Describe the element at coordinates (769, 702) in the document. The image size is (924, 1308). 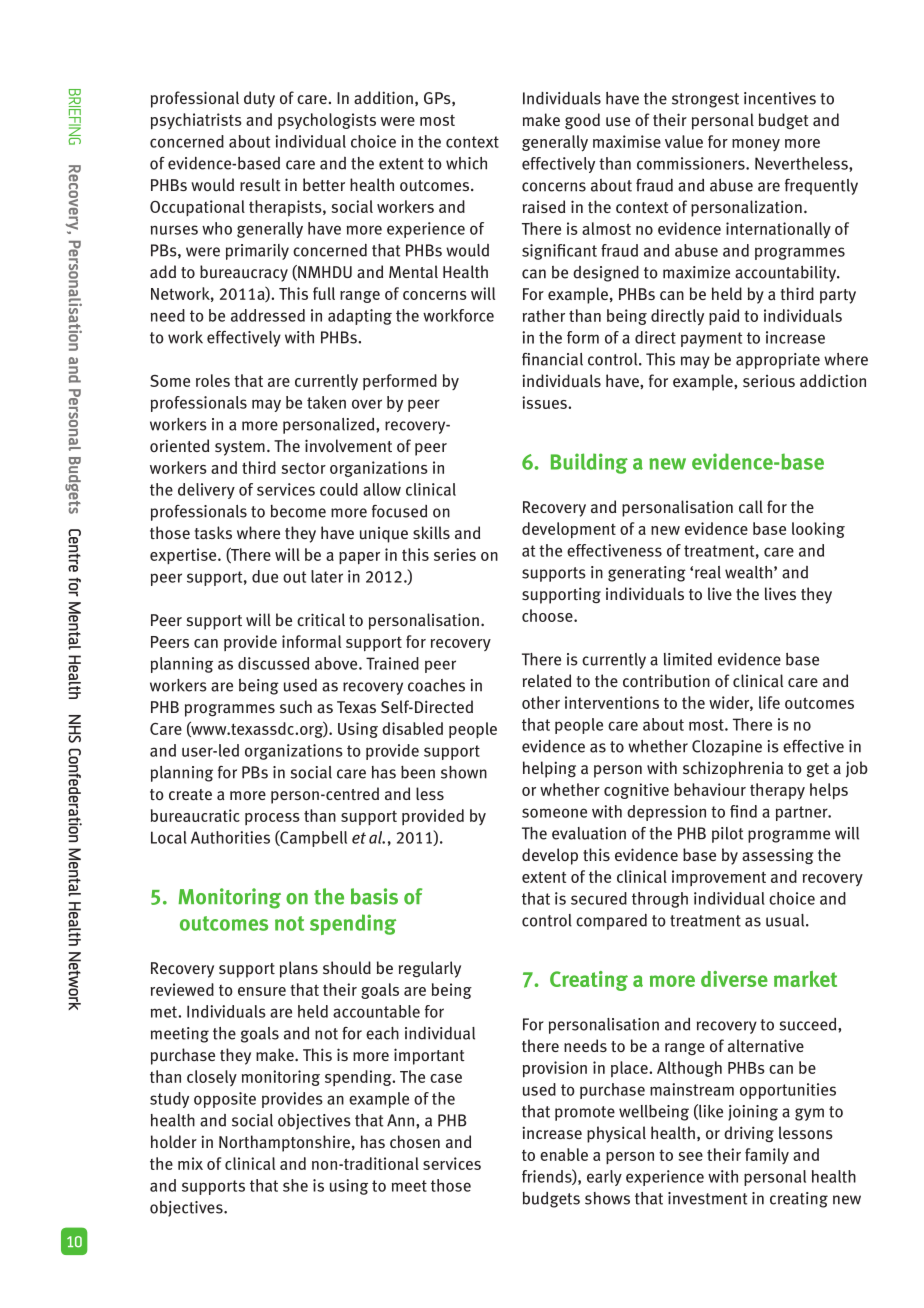
I see `life` at that location.
